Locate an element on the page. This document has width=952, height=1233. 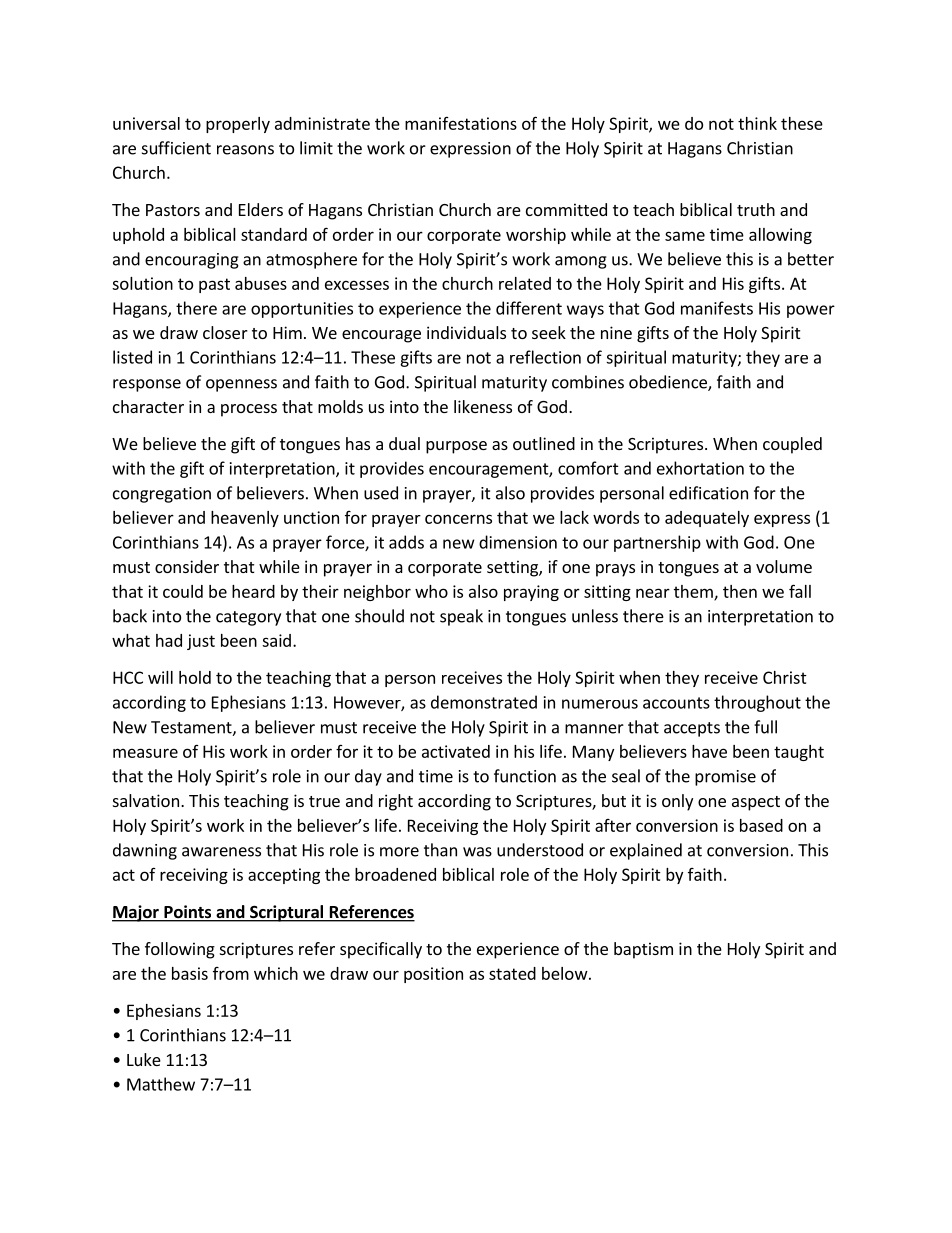
manifestations is located at coordinates (461, 123).
